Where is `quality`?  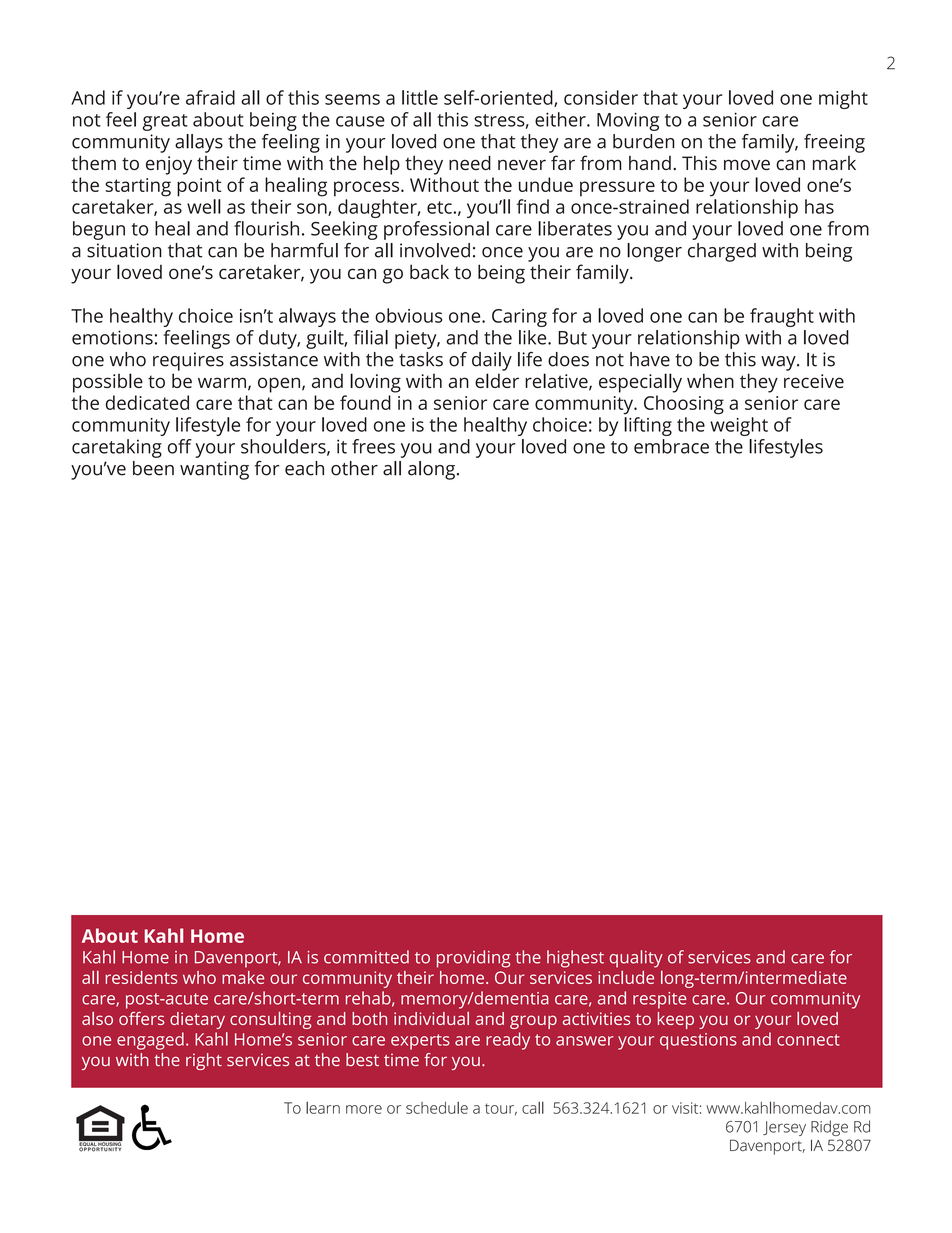
quality is located at coordinates (636, 959).
